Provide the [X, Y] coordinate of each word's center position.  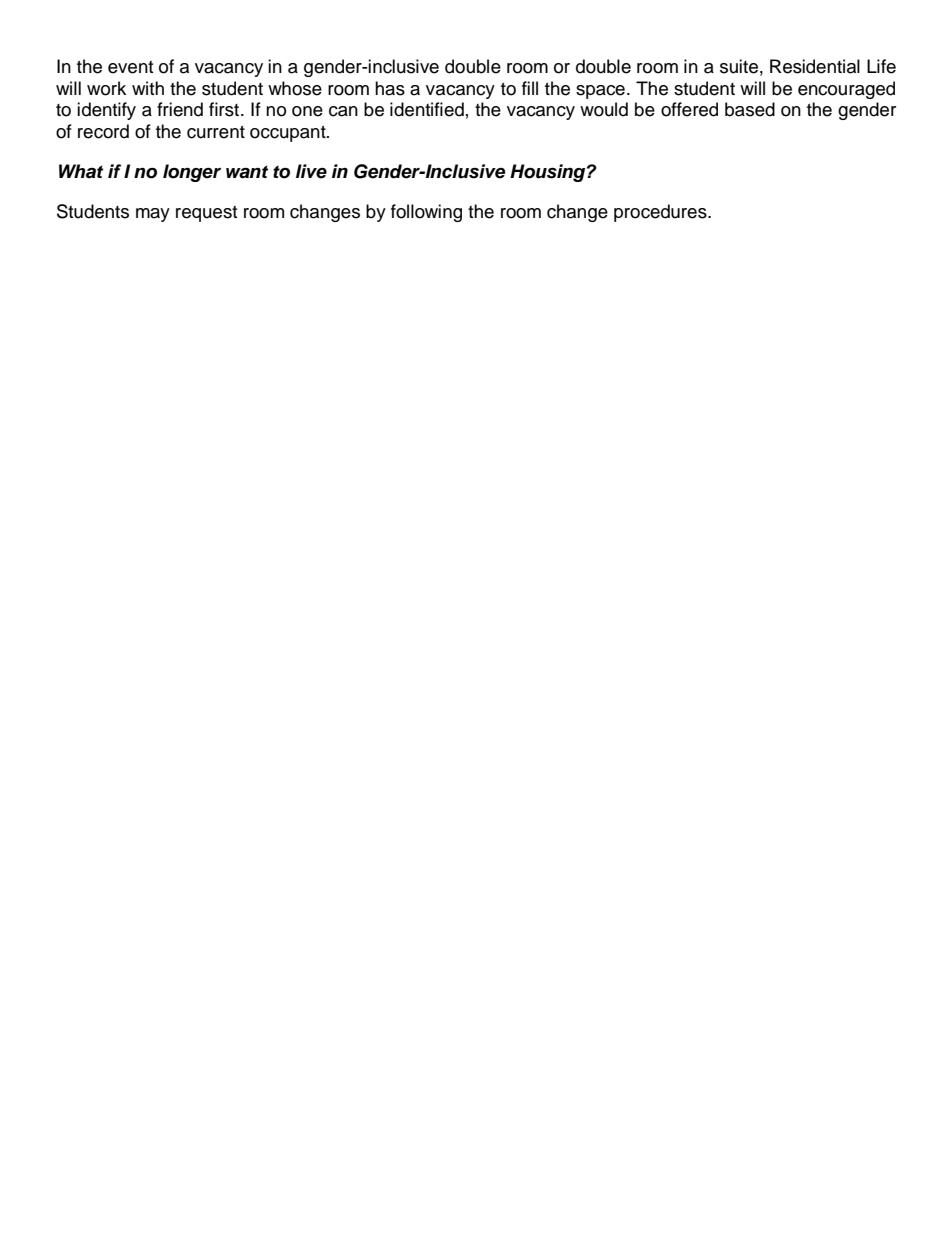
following [426, 213]
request [206, 214]
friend [180, 109]
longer [192, 173]
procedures [661, 213]
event [130, 67]
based [750, 109]
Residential [815, 66]
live [311, 171]
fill [530, 88]
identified [427, 109]
